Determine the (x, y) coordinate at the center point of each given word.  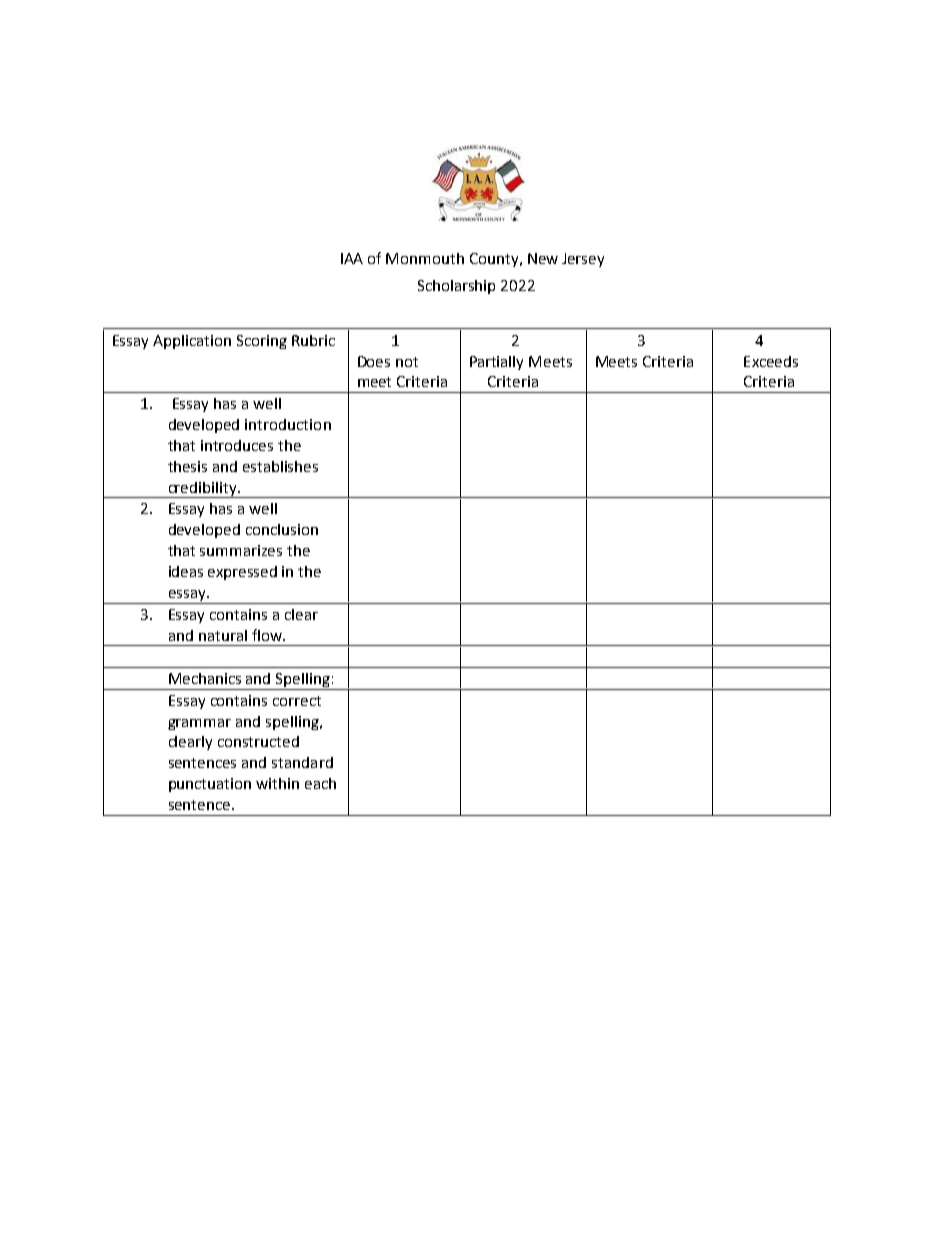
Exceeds (771, 361)
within (277, 783)
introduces (237, 445)
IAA (352, 258)
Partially (496, 363)
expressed (242, 573)
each (320, 783)
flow (268, 635)
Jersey (583, 260)
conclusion (282, 529)
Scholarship (456, 287)
